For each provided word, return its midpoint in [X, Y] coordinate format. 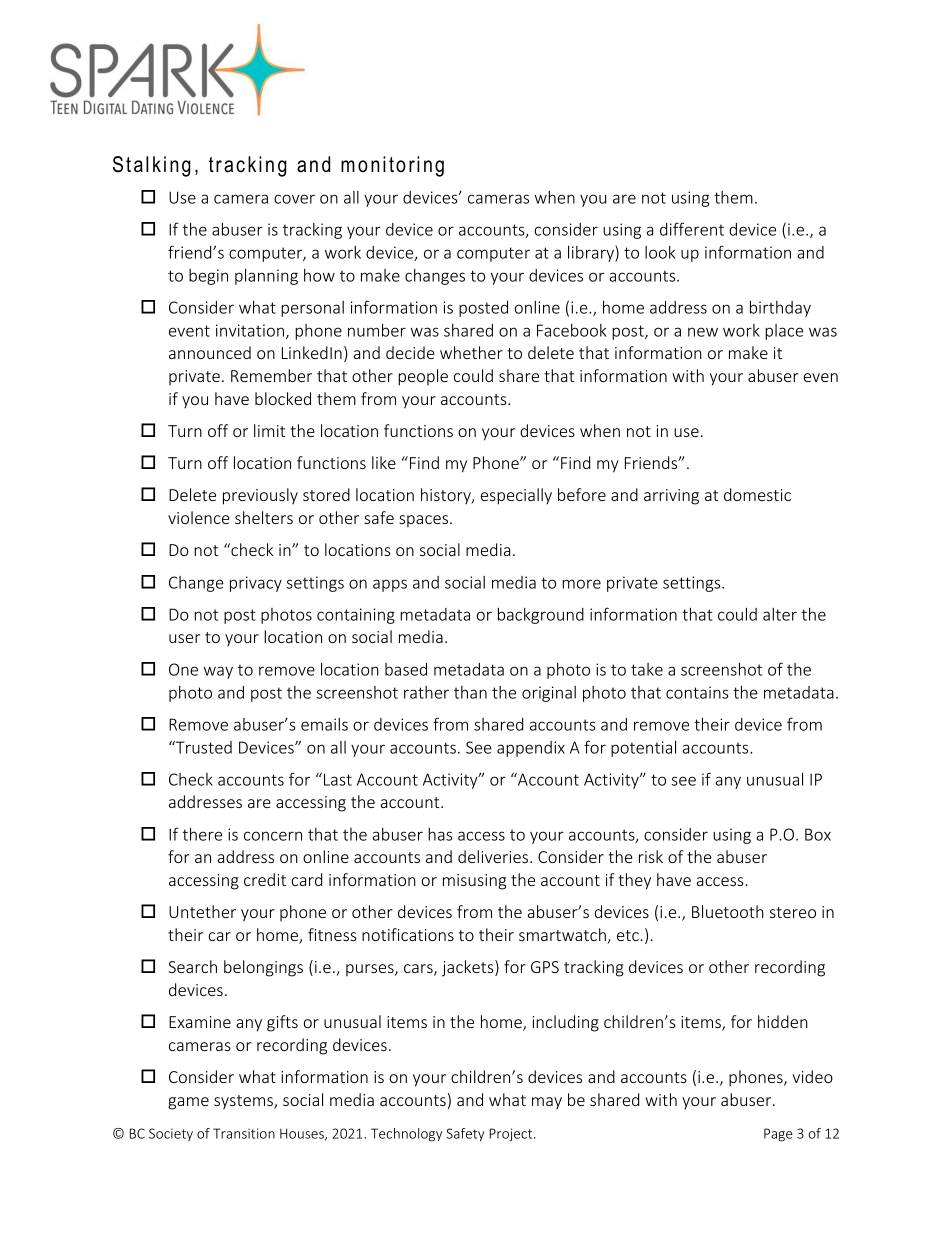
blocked [283, 398]
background [541, 616]
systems [244, 1102]
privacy [256, 584]
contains [697, 692]
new [703, 332]
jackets [469, 968]
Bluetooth [728, 911]
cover [294, 199]
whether [471, 352]
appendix [531, 749]
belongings [263, 968]
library [592, 254]
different [692, 229]
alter [780, 614]
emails [324, 724]
